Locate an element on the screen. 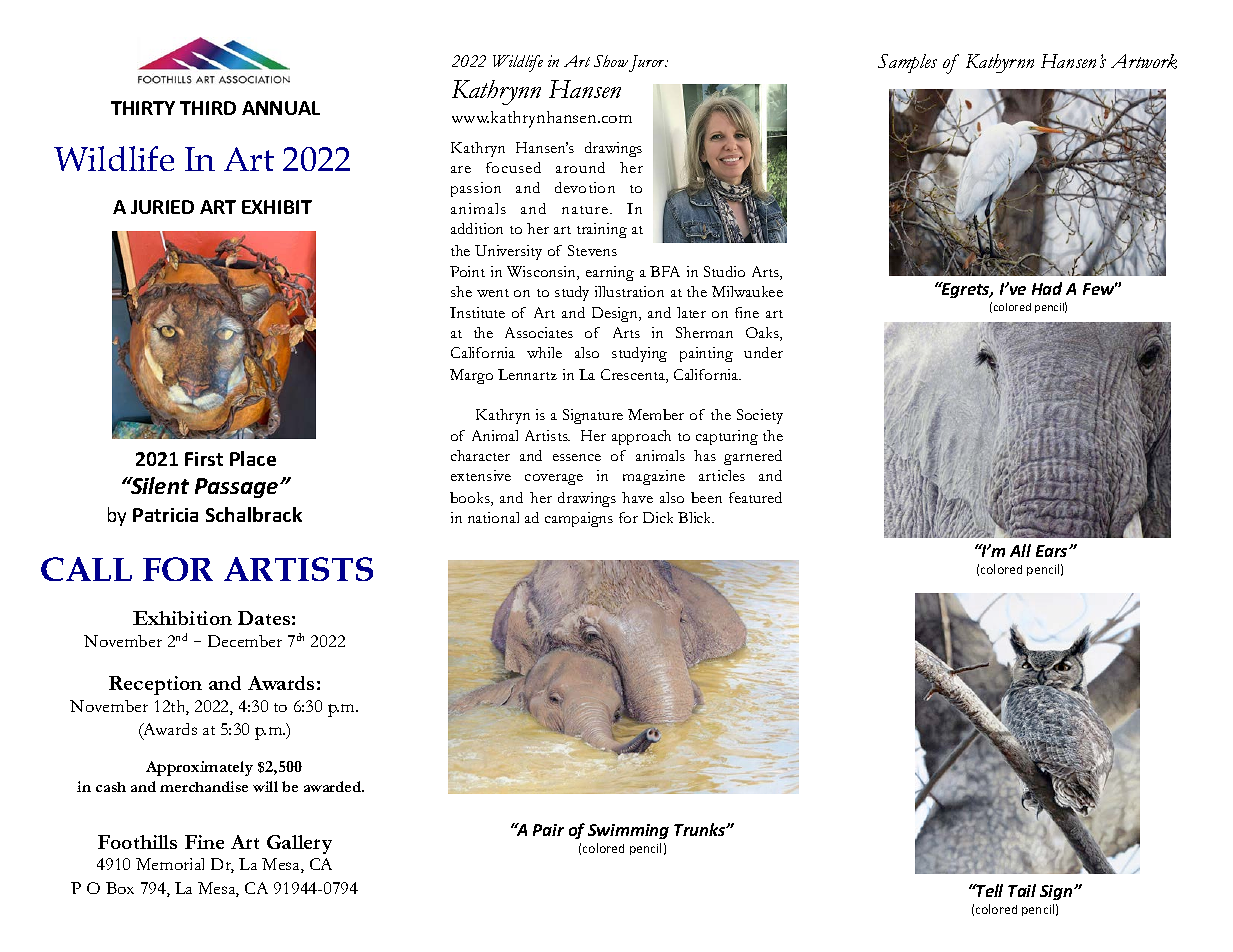 This screenshot has width=1233, height=952. Swimming is located at coordinates (628, 831).
